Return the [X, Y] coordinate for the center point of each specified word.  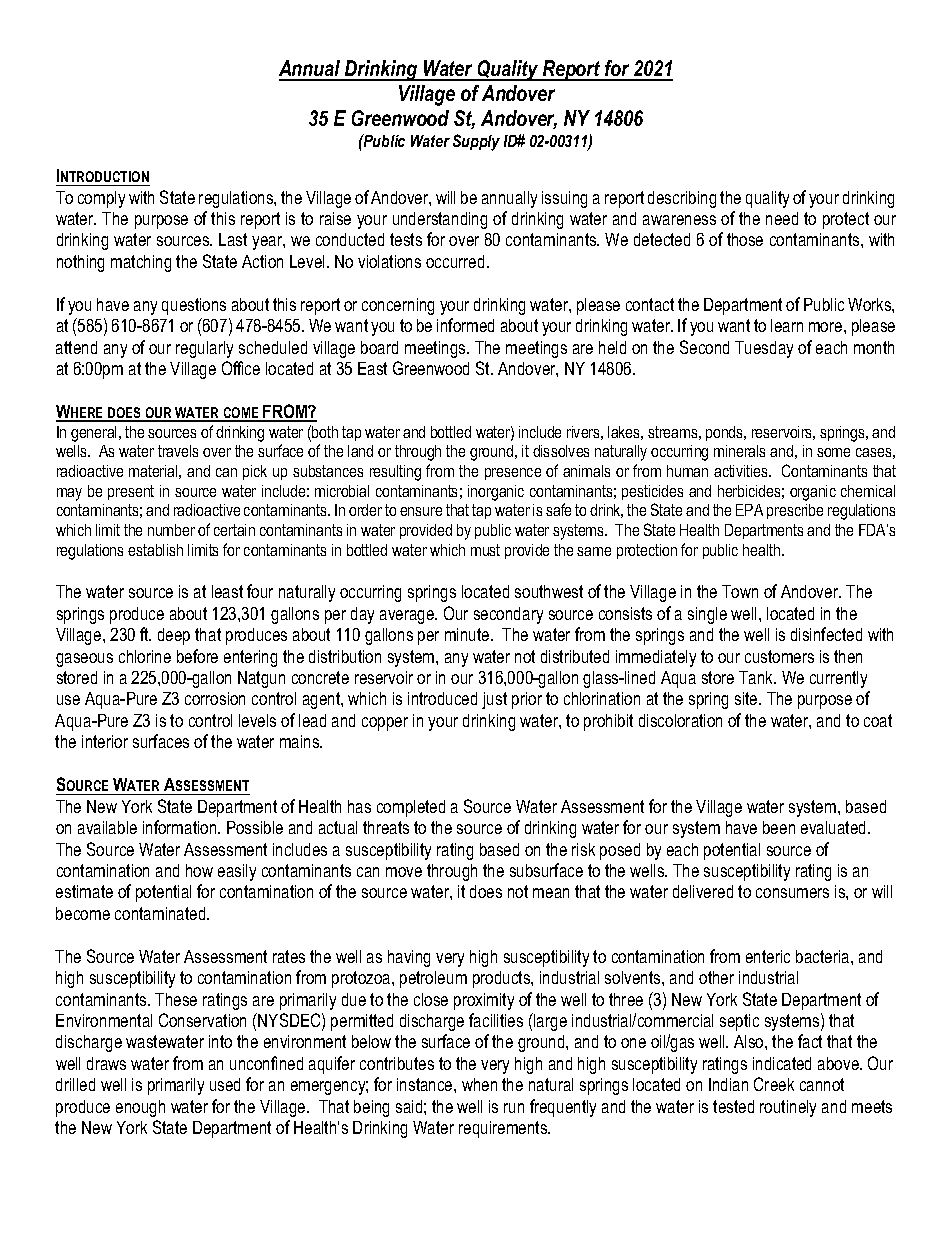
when [479, 1084]
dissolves [561, 451]
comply [101, 199]
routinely [788, 1108]
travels [178, 451]
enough [140, 1108]
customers [779, 656]
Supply [476, 142]
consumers [792, 893]
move [404, 872]
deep [174, 636]
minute [468, 634]
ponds [726, 433]
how [199, 870]
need [782, 218]
